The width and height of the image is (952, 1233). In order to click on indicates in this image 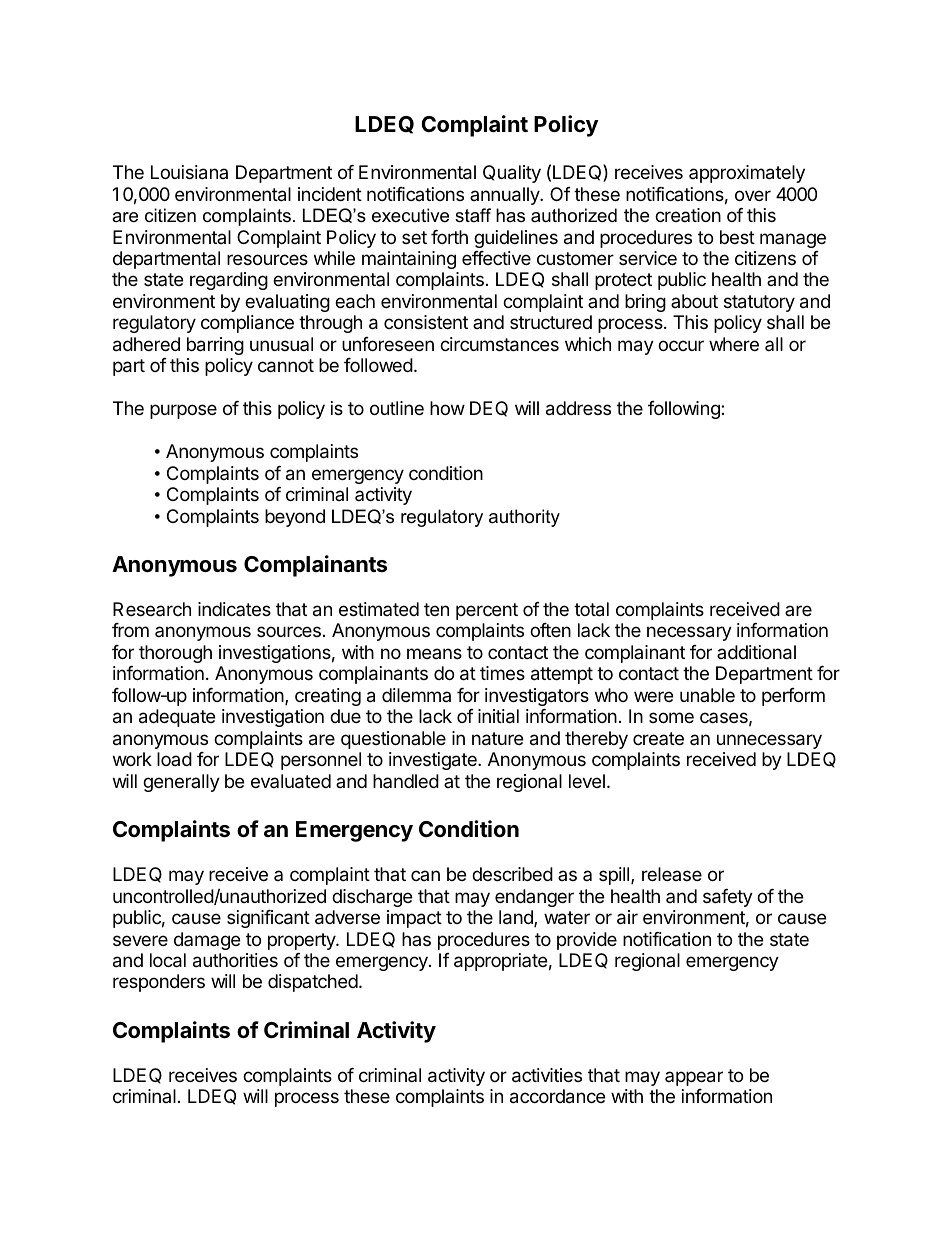, I will do `click(234, 609)`.
